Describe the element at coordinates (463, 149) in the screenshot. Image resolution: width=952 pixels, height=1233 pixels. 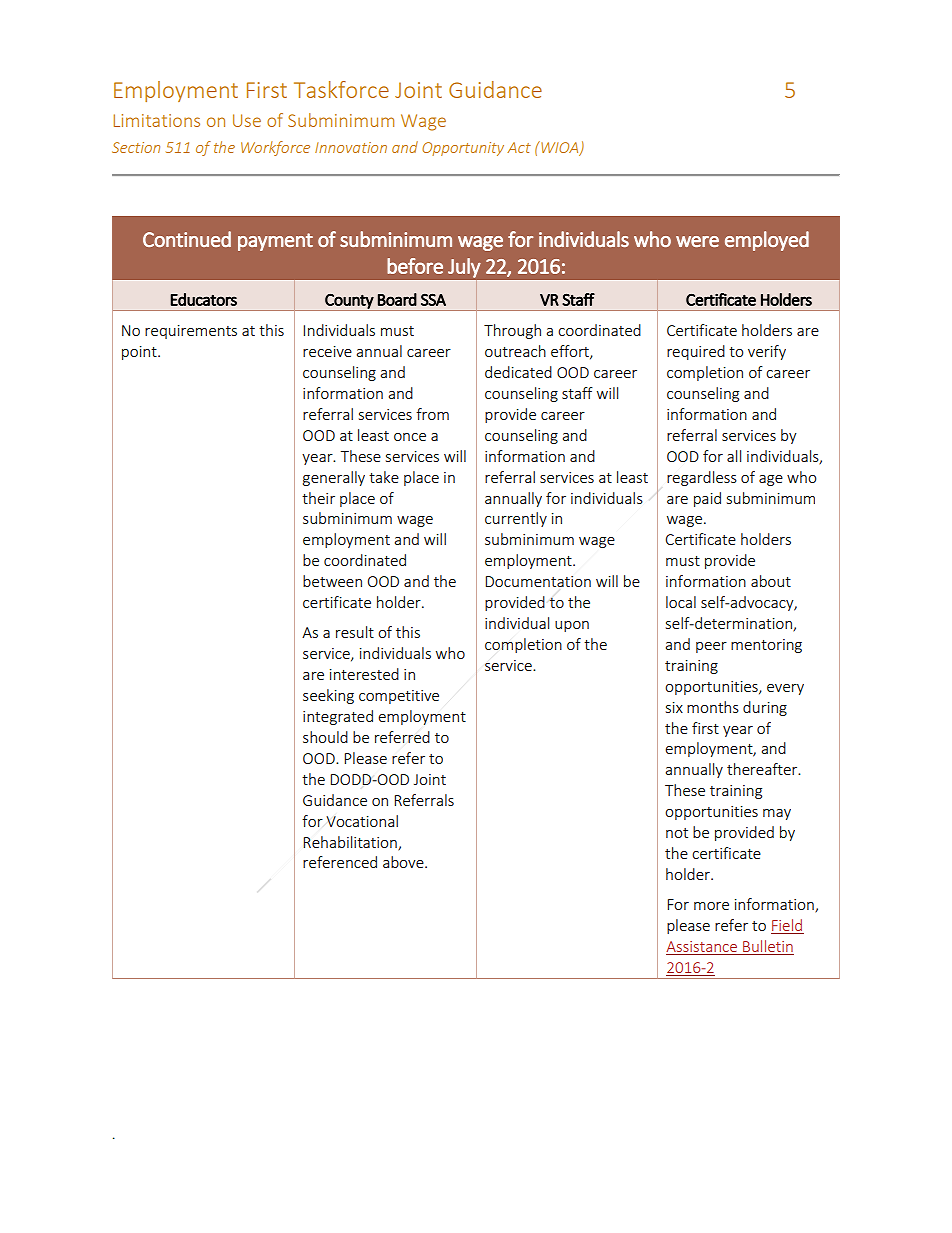
I see `Opportunity` at that location.
